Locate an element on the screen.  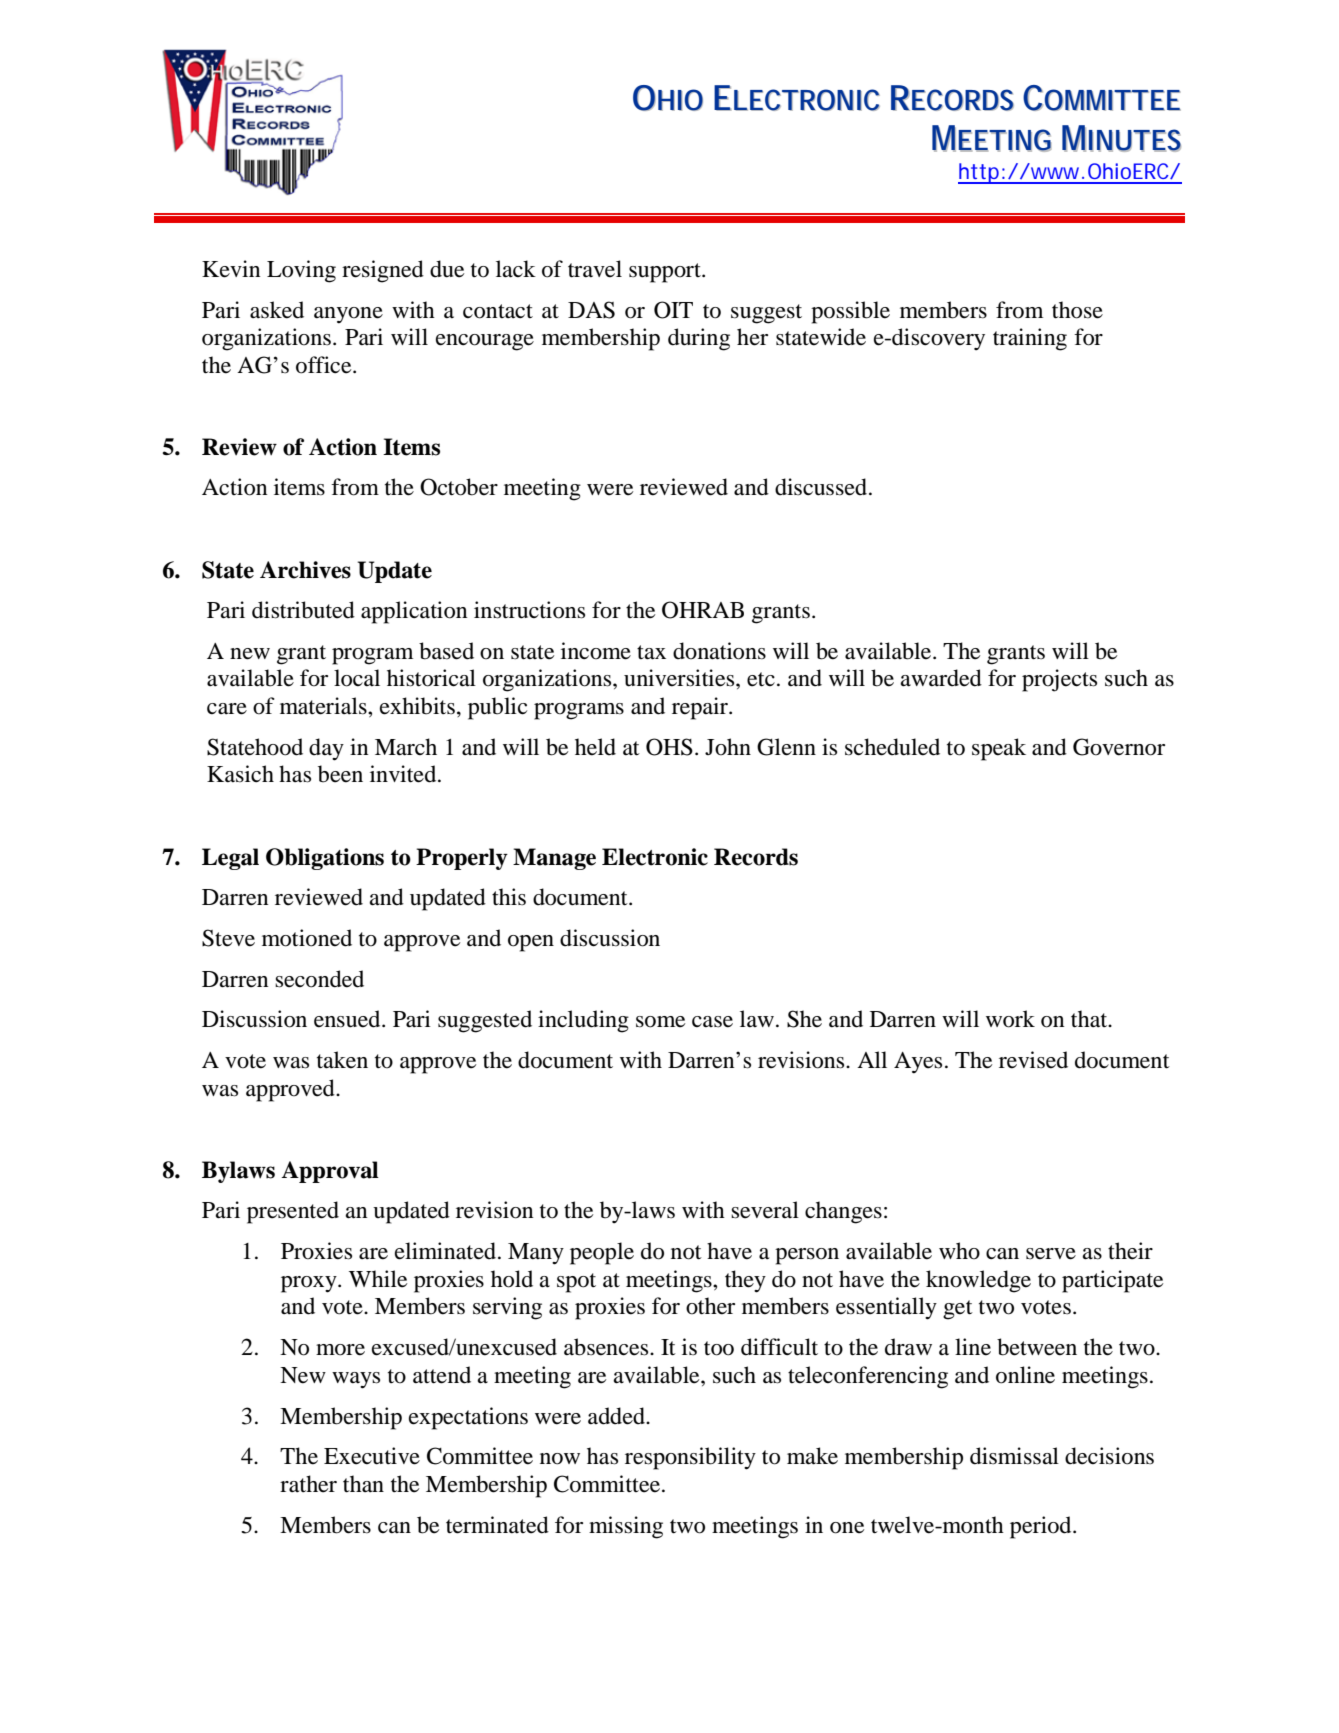
revised is located at coordinates (1033, 1060).
